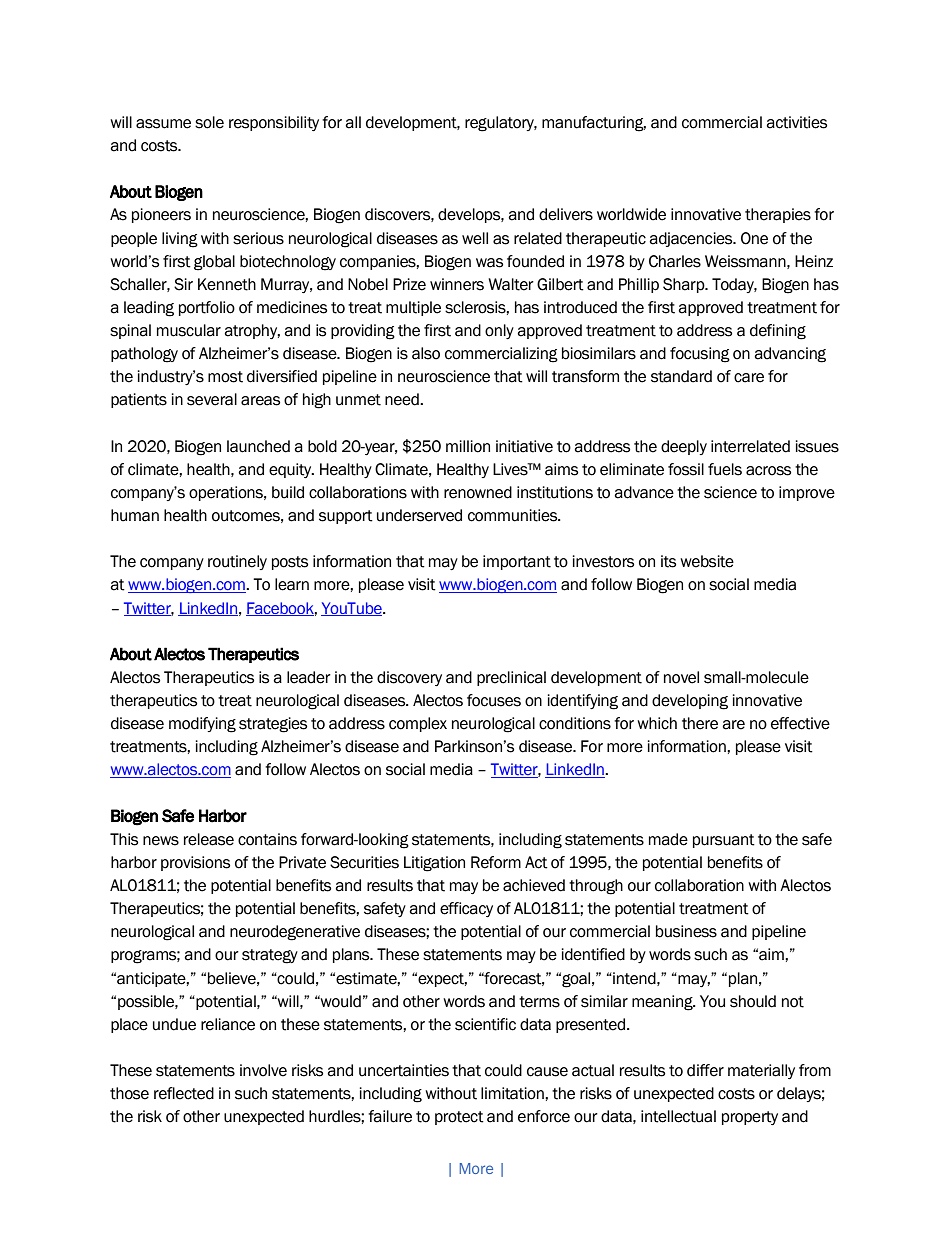 The width and height of the screenshot is (952, 1233). Describe the element at coordinates (749, 378) in the screenshot. I see `care` at that location.
